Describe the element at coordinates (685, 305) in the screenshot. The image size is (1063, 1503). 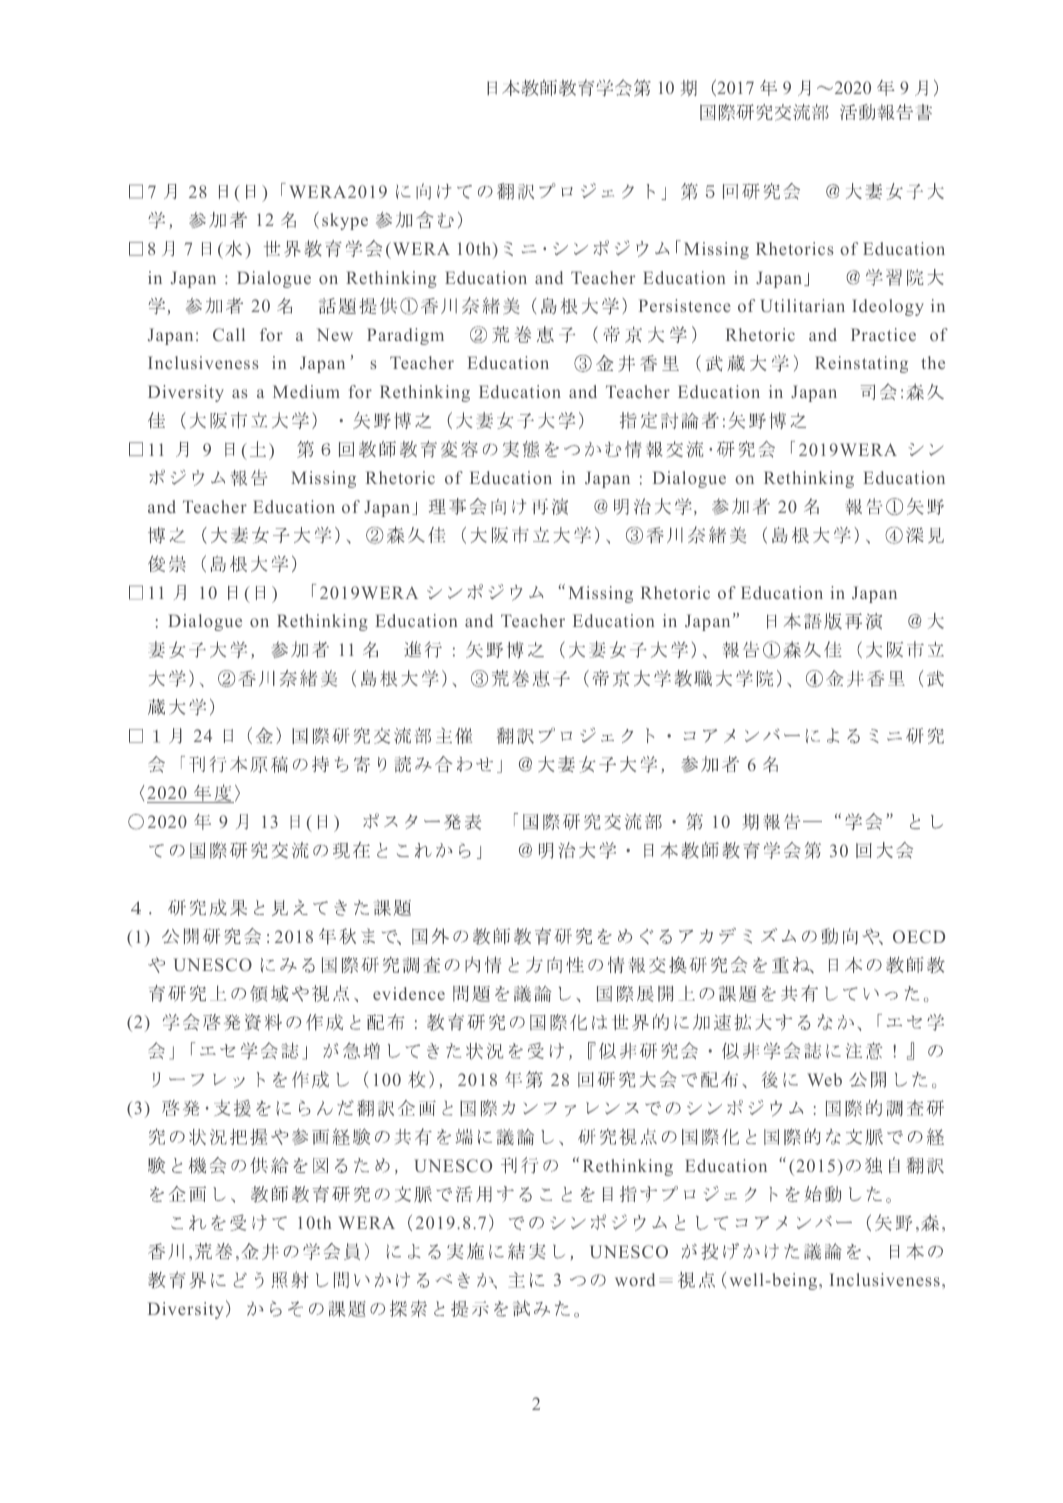
I see `Persistence` at that location.
